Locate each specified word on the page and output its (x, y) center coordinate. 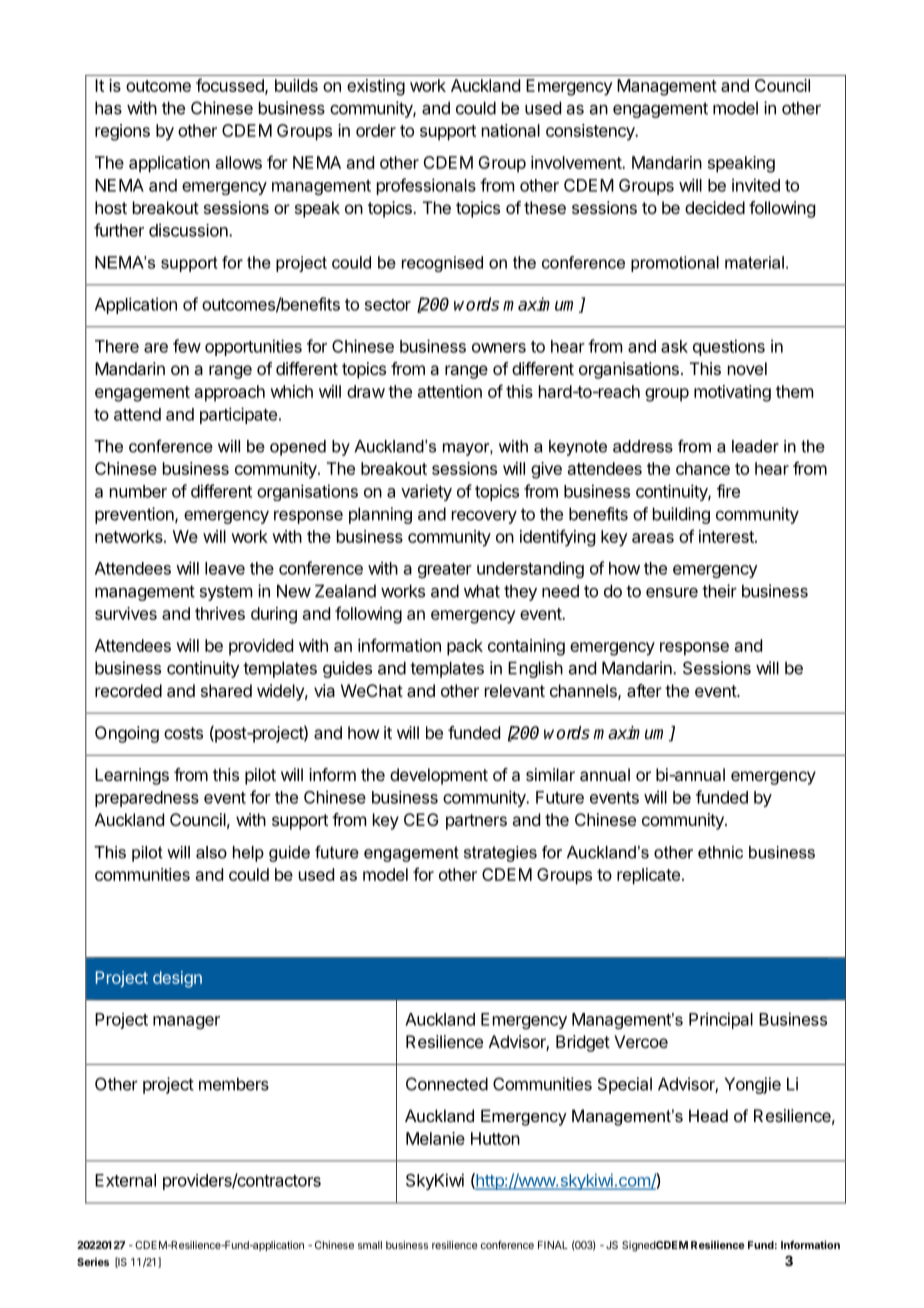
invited (756, 185)
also (211, 852)
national (511, 130)
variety (426, 492)
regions (122, 132)
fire (728, 491)
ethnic (720, 852)
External (125, 1180)
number (138, 491)
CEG (421, 819)
